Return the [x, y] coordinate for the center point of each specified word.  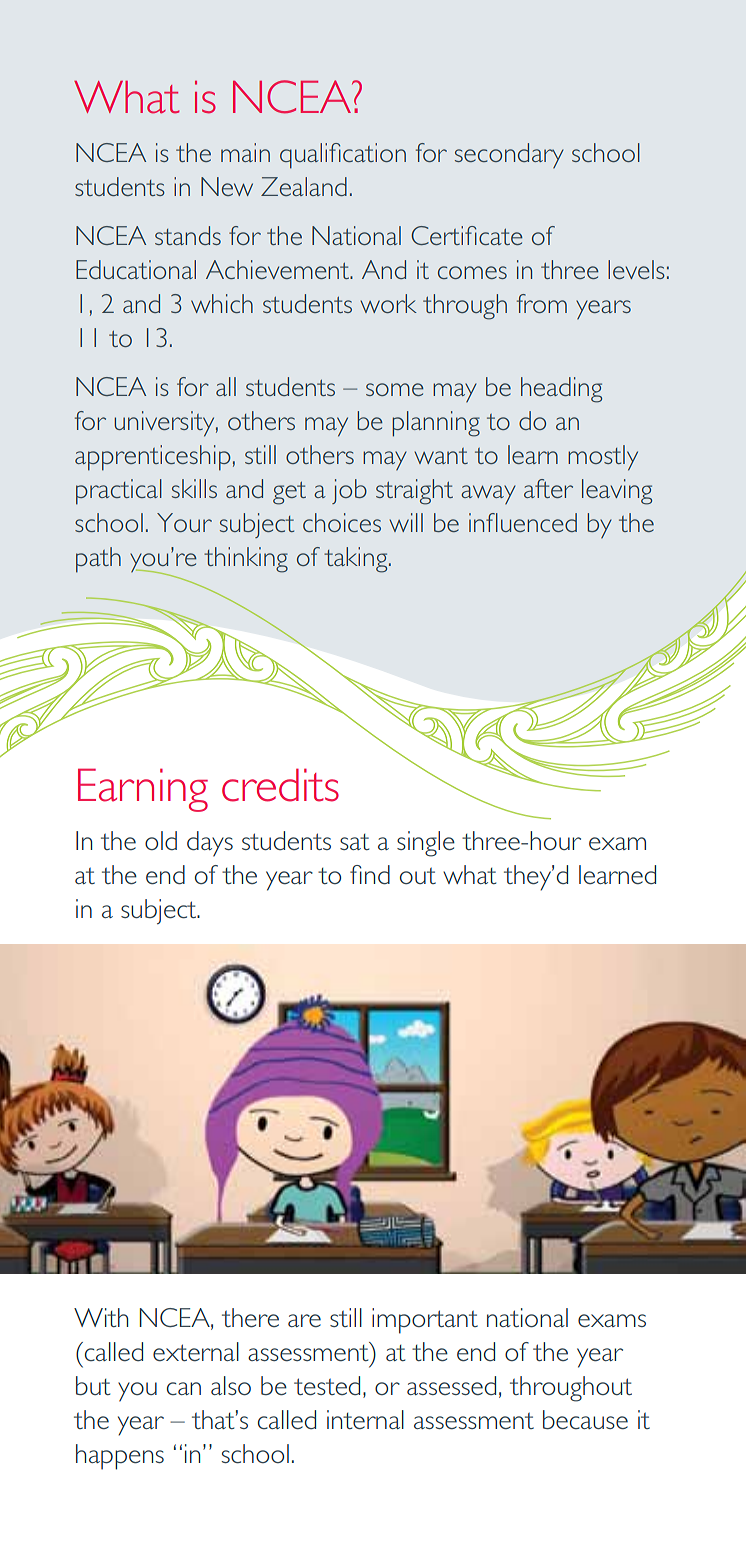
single [426, 844]
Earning [143, 790]
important [425, 1321]
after [548, 488]
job [349, 491]
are [304, 1320]
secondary [509, 156]
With [101, 1317]
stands [188, 235]
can [184, 1388]
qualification [343, 156]
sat [354, 842]
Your [184, 522]
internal [365, 1419]
